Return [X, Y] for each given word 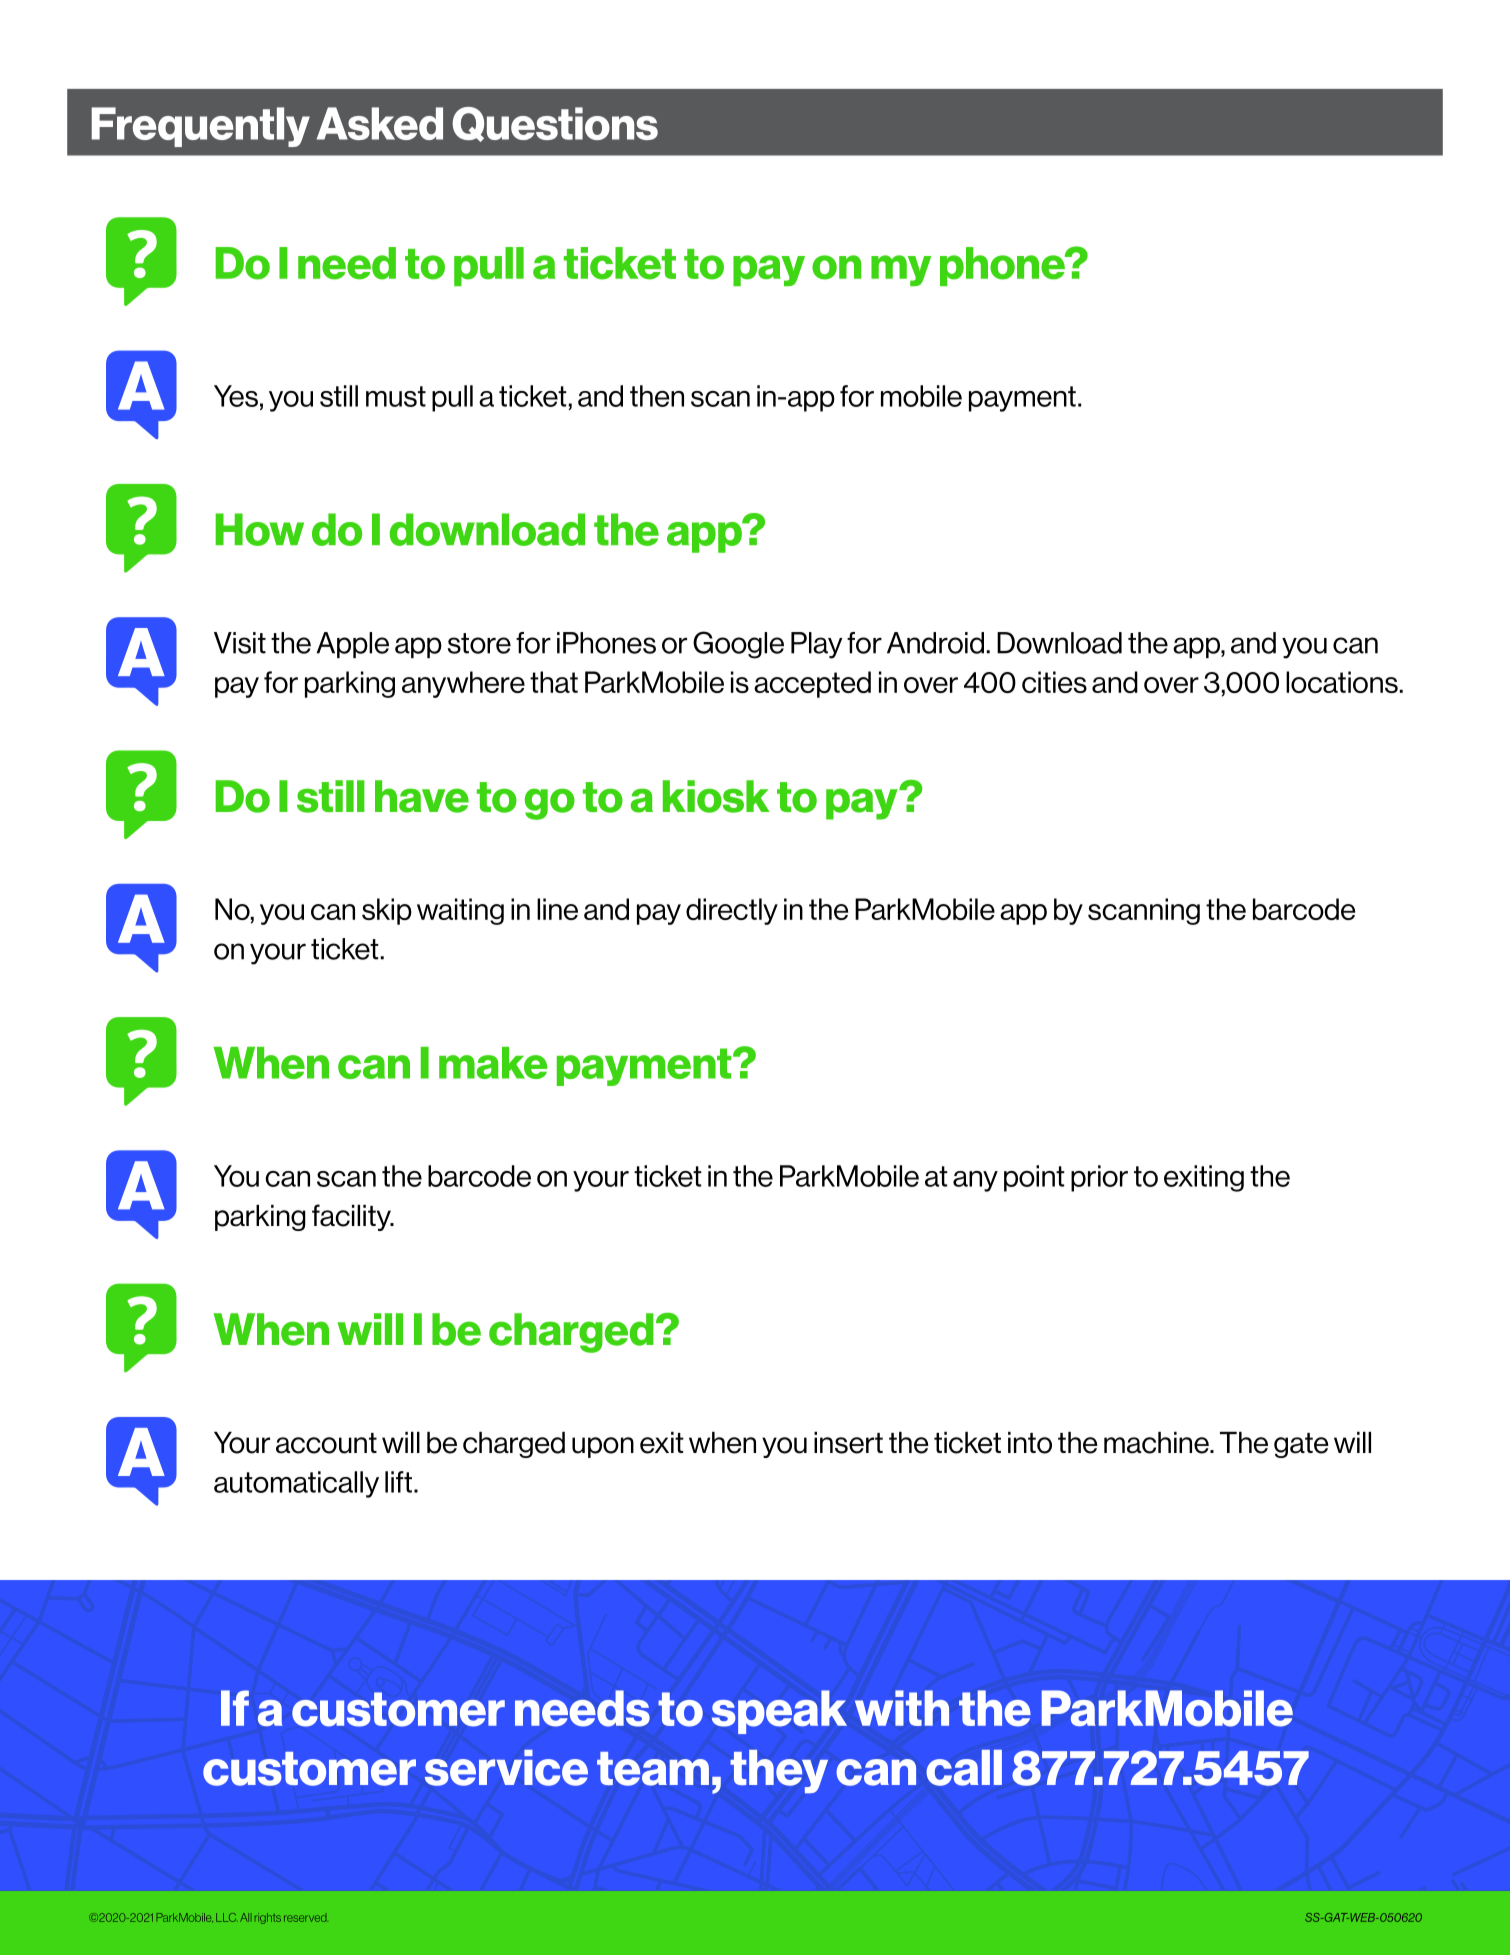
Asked [380, 123]
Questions [555, 124]
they [779, 1771]
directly [732, 911]
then [657, 396]
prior [1099, 1178]
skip [387, 911]
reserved [305, 1918]
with [902, 1708]
